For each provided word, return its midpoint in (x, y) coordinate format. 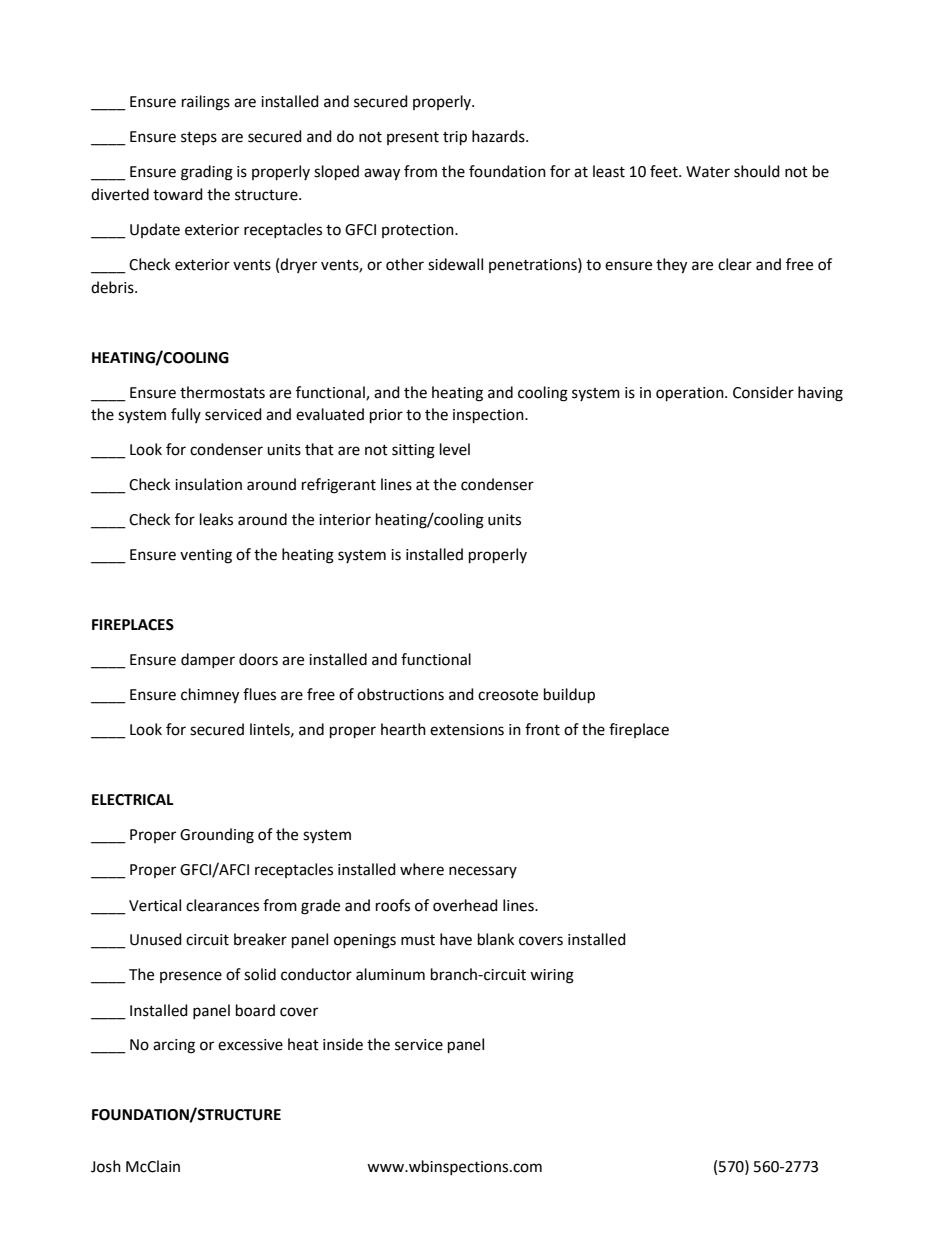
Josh (106, 1166)
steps (199, 138)
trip (455, 138)
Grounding (217, 836)
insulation (208, 484)
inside (343, 1044)
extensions (467, 730)
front (542, 729)
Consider (763, 392)
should (757, 171)
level (455, 449)
